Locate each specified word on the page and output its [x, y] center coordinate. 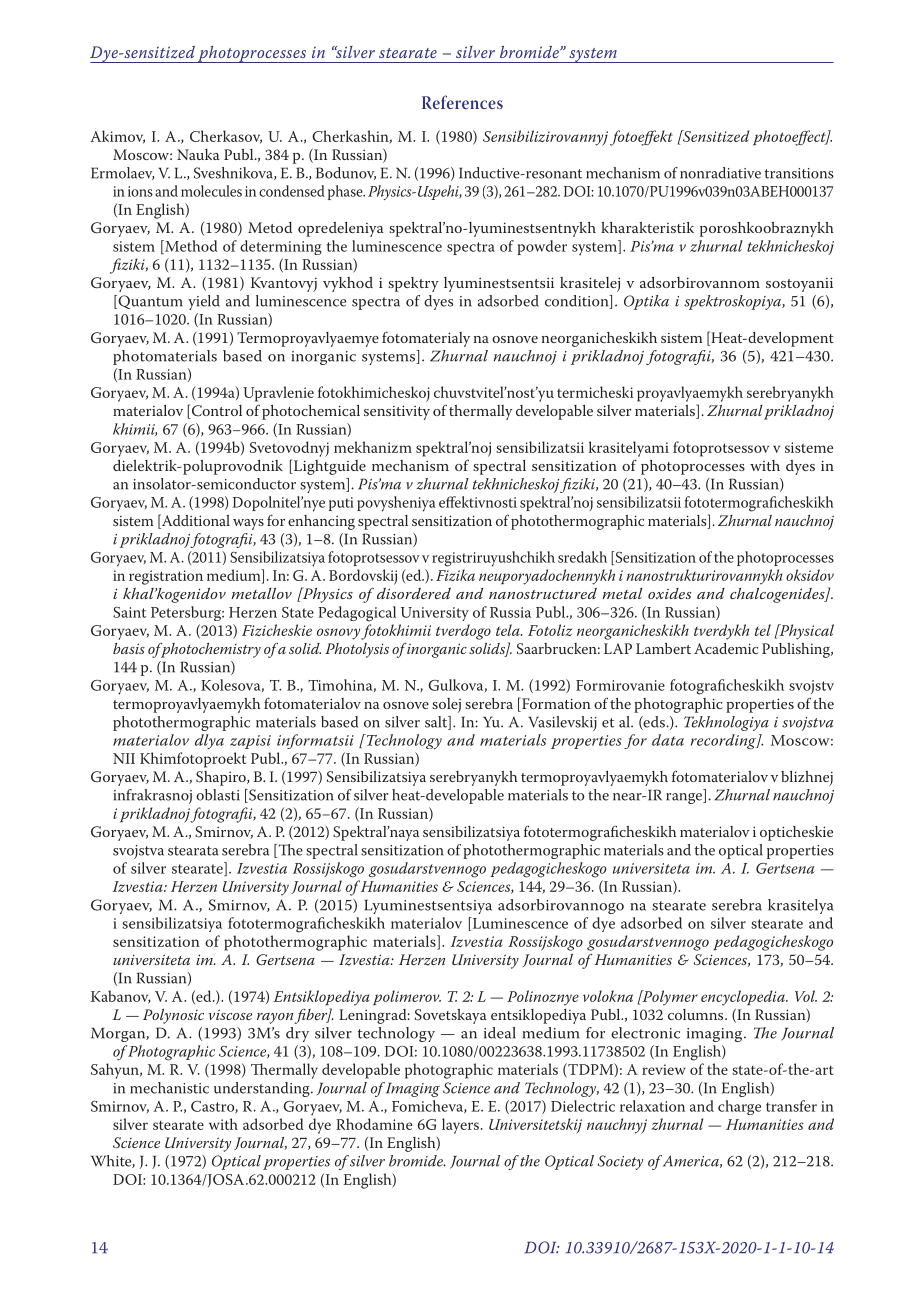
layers [460, 1126]
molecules [211, 191]
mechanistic [169, 1088]
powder [542, 247]
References [462, 102]
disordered [414, 593]
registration [166, 577]
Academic [726, 648]
